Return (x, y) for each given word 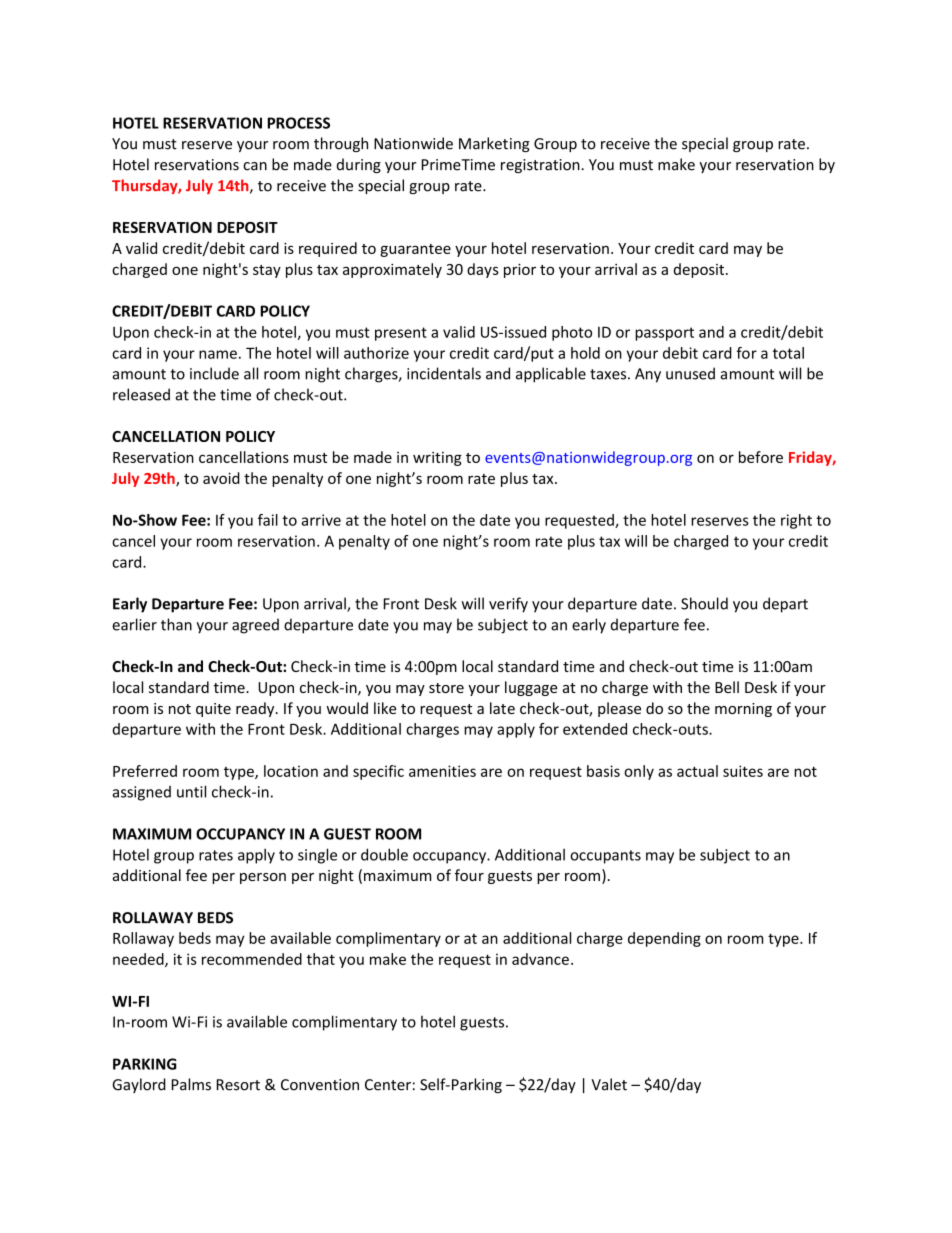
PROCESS (298, 123)
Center (388, 1085)
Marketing (494, 144)
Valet (609, 1084)
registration (541, 166)
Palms (191, 1084)
